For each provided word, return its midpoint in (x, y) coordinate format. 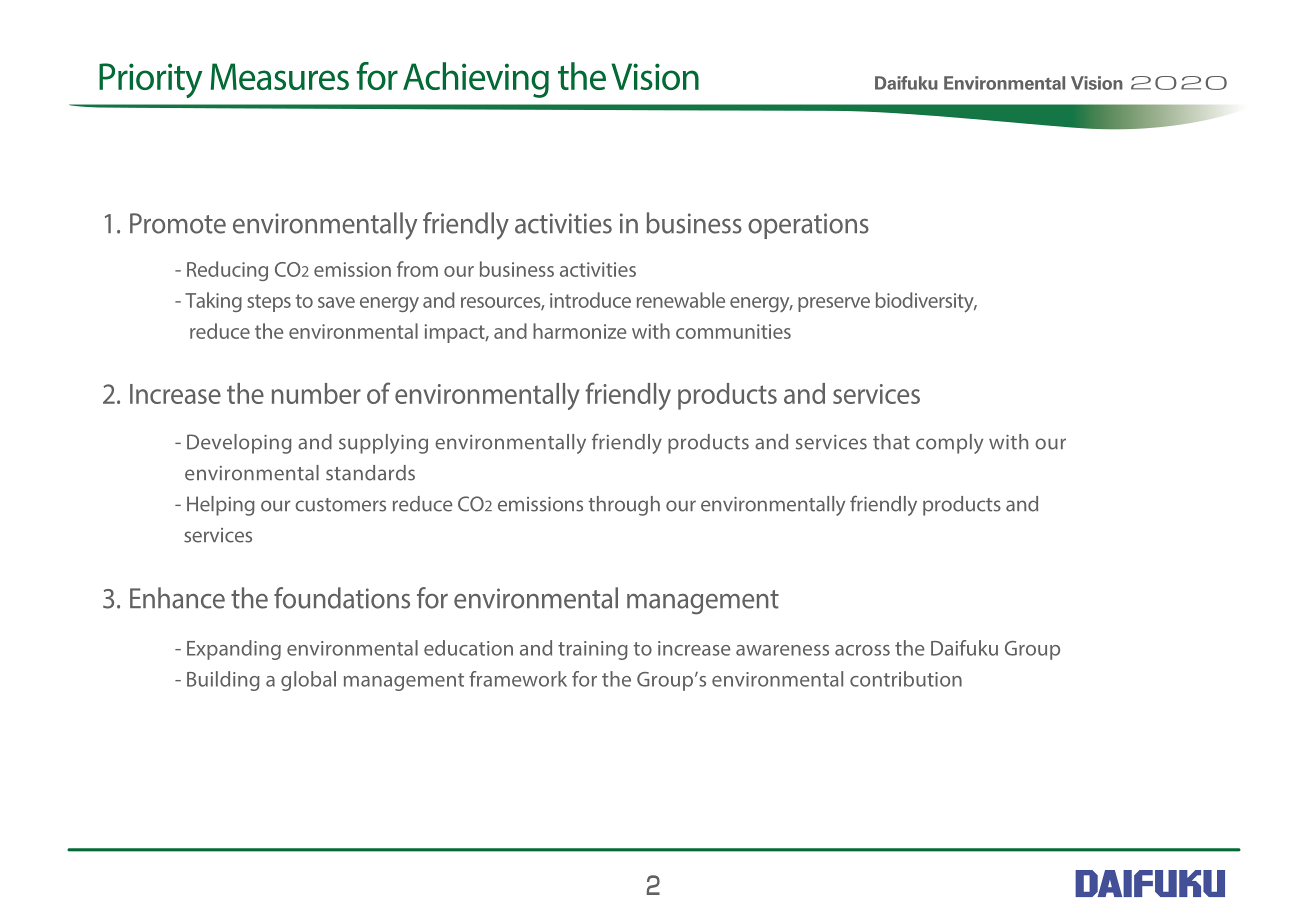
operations (808, 226)
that (891, 442)
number (316, 393)
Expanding (234, 650)
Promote (178, 223)
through (624, 506)
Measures (280, 76)
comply (949, 444)
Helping (221, 506)
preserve (834, 304)
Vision (655, 76)
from (417, 269)
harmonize (579, 331)
